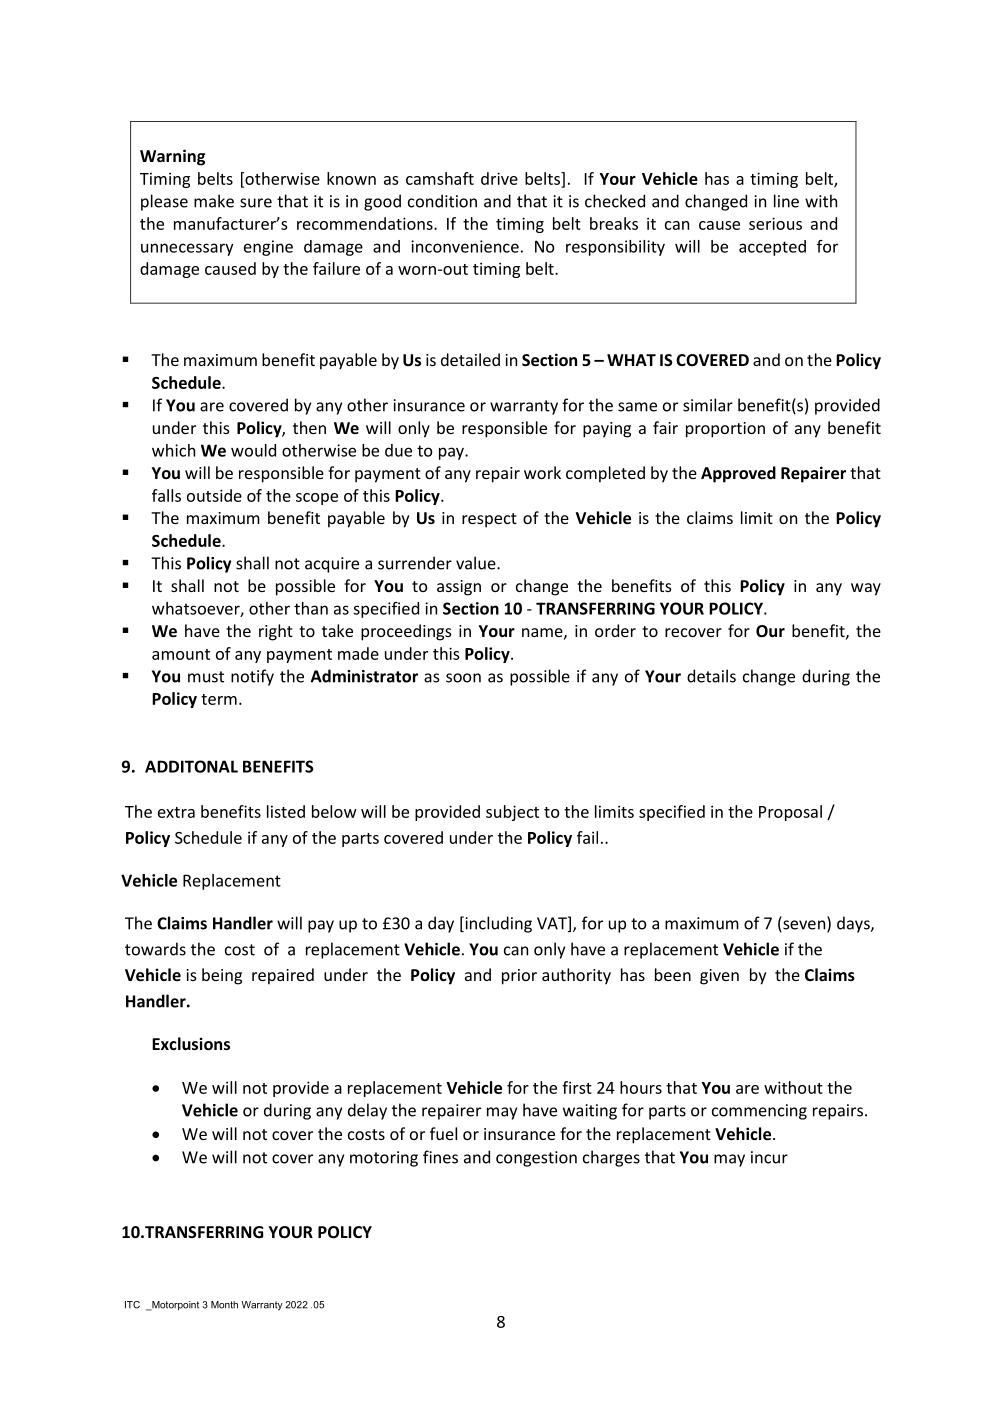 This document has height=1416, width=1002. What do you see at coordinates (224, 1305) in the document?
I see `Month` at bounding box center [224, 1305].
